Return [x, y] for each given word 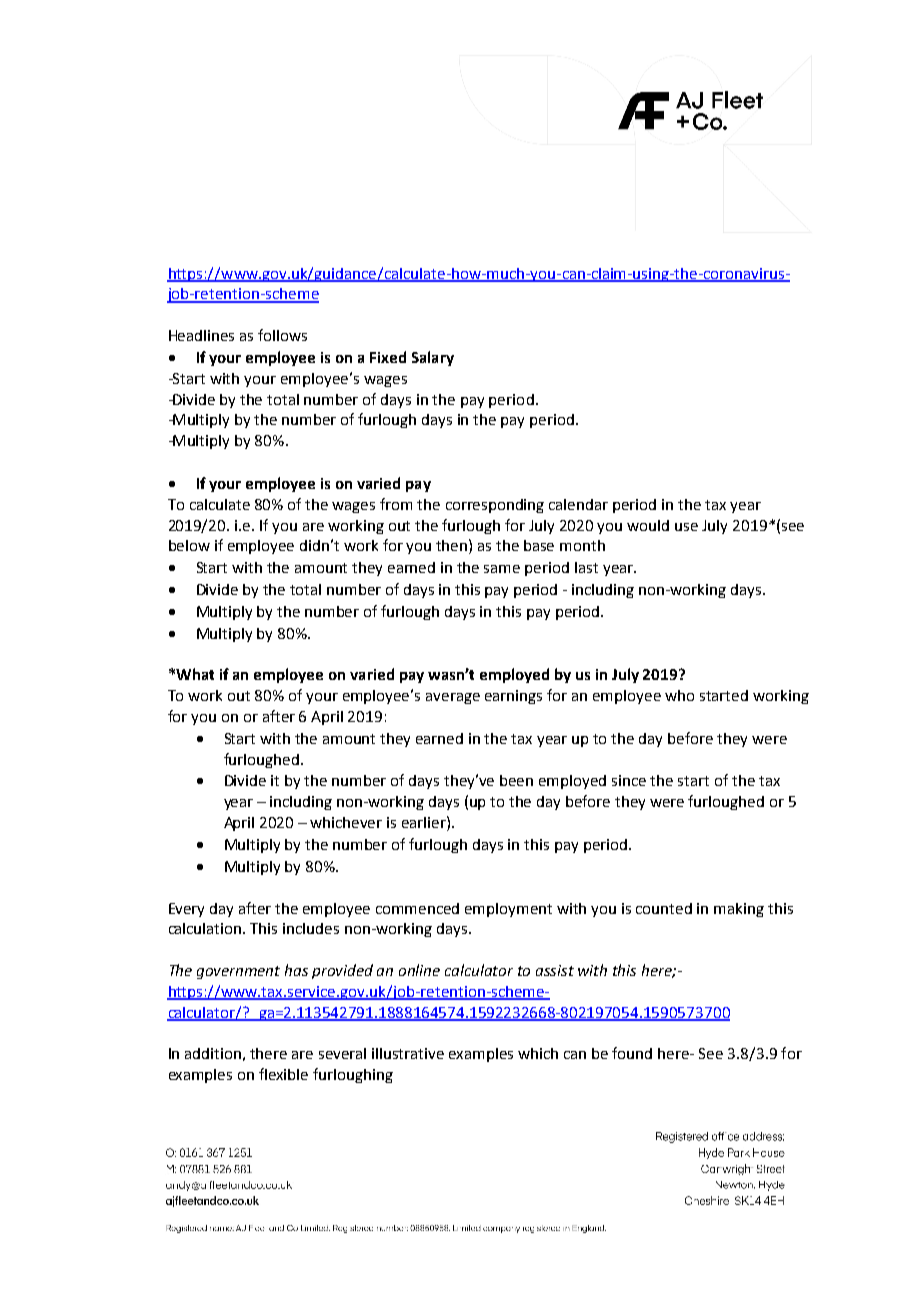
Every [186, 910]
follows [282, 335]
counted [664, 908]
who [679, 695]
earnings [513, 697]
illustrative [408, 1053]
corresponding [495, 506]
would [648, 525]
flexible [283, 1074]
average [453, 698]
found [632, 1053]
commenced [417, 908]
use [686, 527]
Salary [433, 358]
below [189, 545]
